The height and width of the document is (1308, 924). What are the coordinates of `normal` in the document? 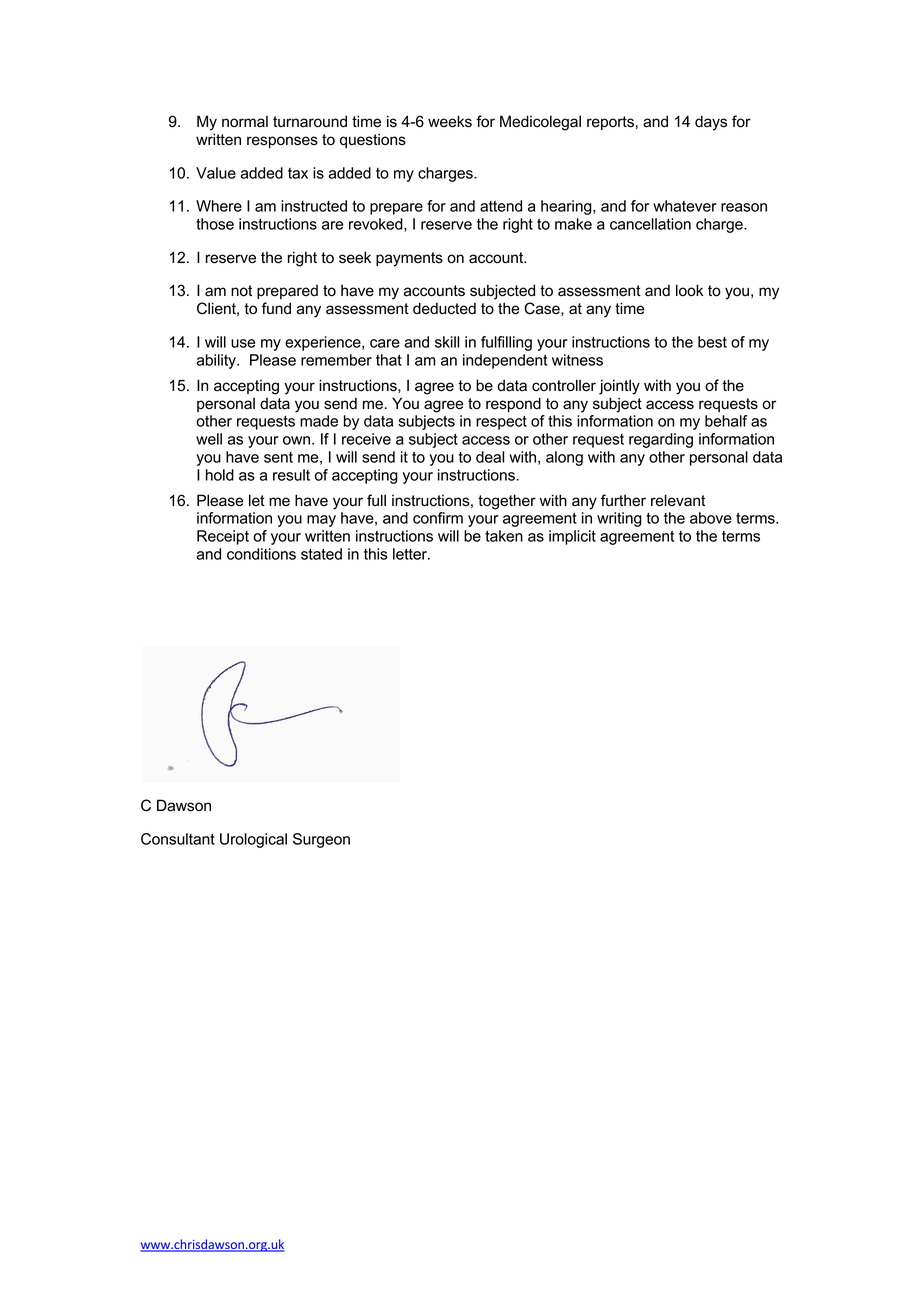 It's located at (245, 121).
